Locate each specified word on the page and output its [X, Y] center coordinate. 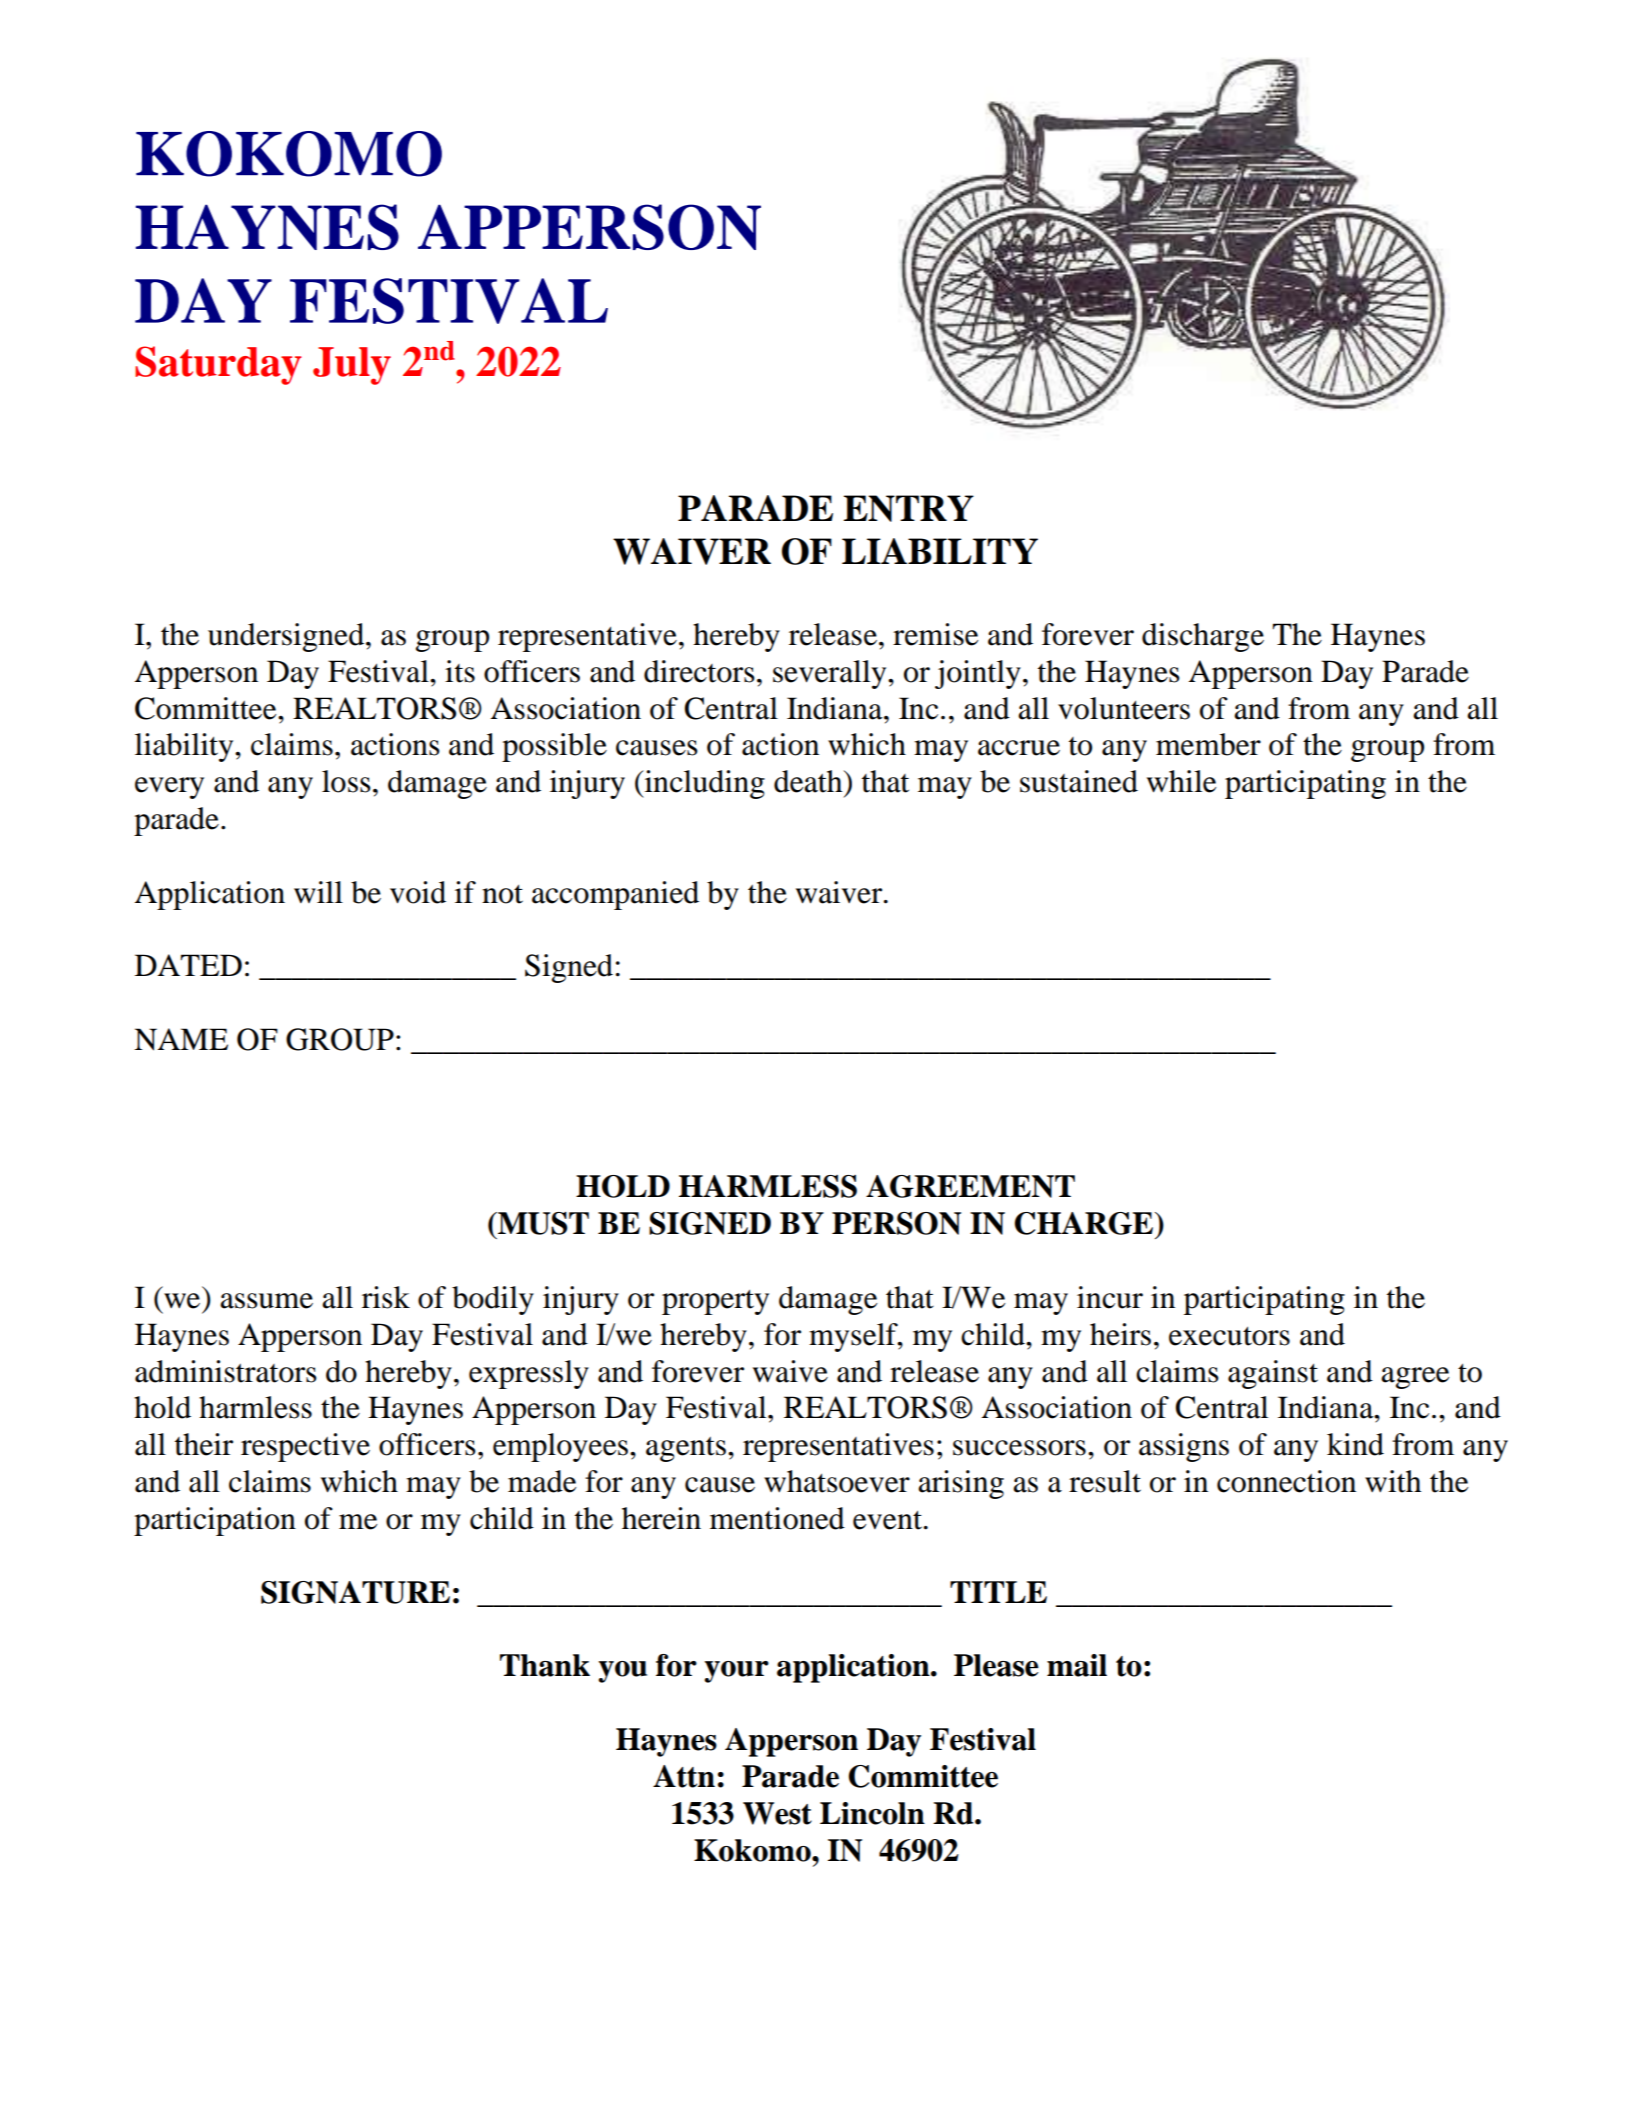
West [777, 1813]
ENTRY [909, 508]
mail [1077, 1665]
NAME [181, 1039]
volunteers [1124, 708]
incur [1110, 1297]
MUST [542, 1223]
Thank [545, 1665]
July [352, 366]
